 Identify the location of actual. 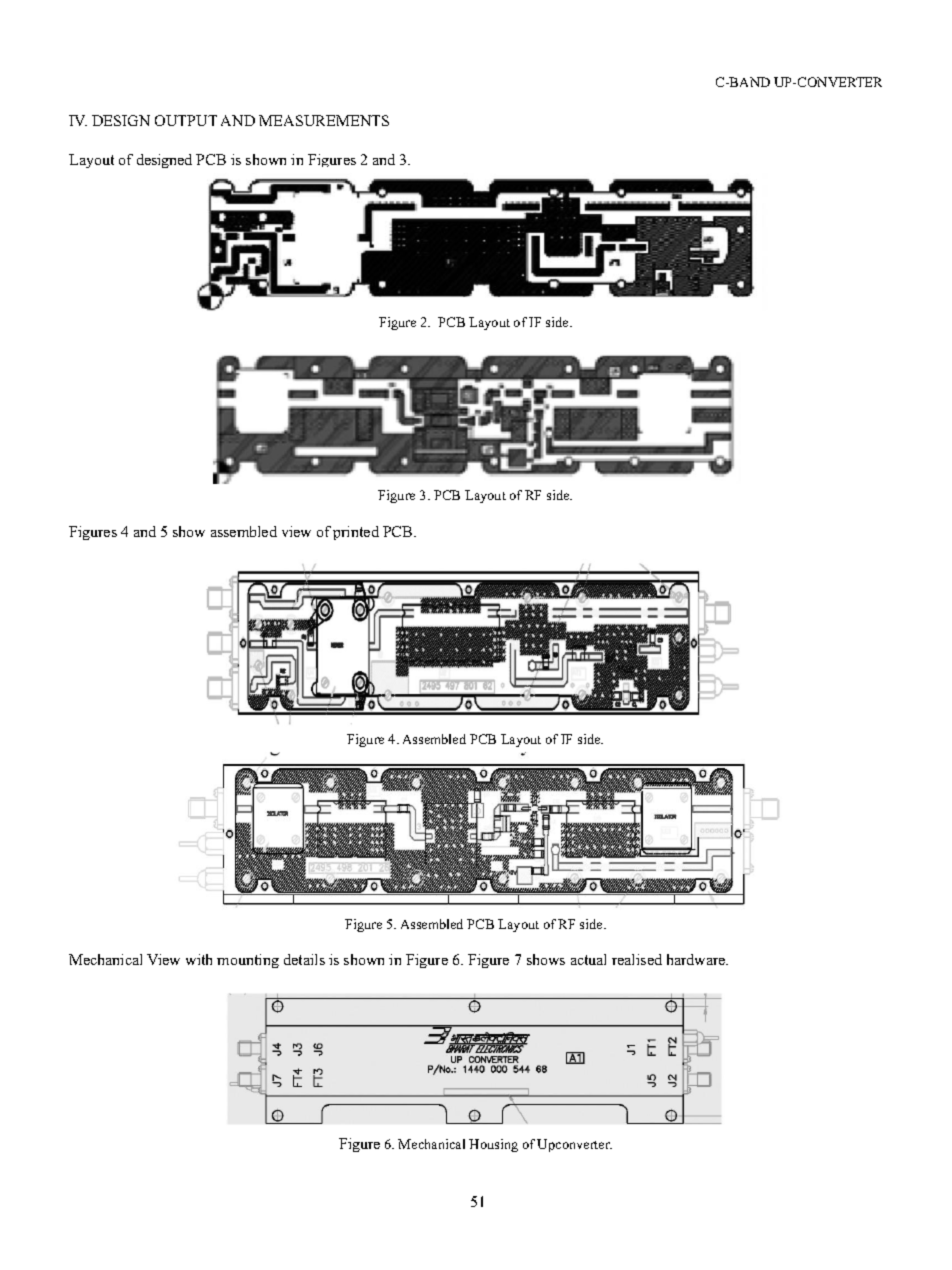
(588, 959).
